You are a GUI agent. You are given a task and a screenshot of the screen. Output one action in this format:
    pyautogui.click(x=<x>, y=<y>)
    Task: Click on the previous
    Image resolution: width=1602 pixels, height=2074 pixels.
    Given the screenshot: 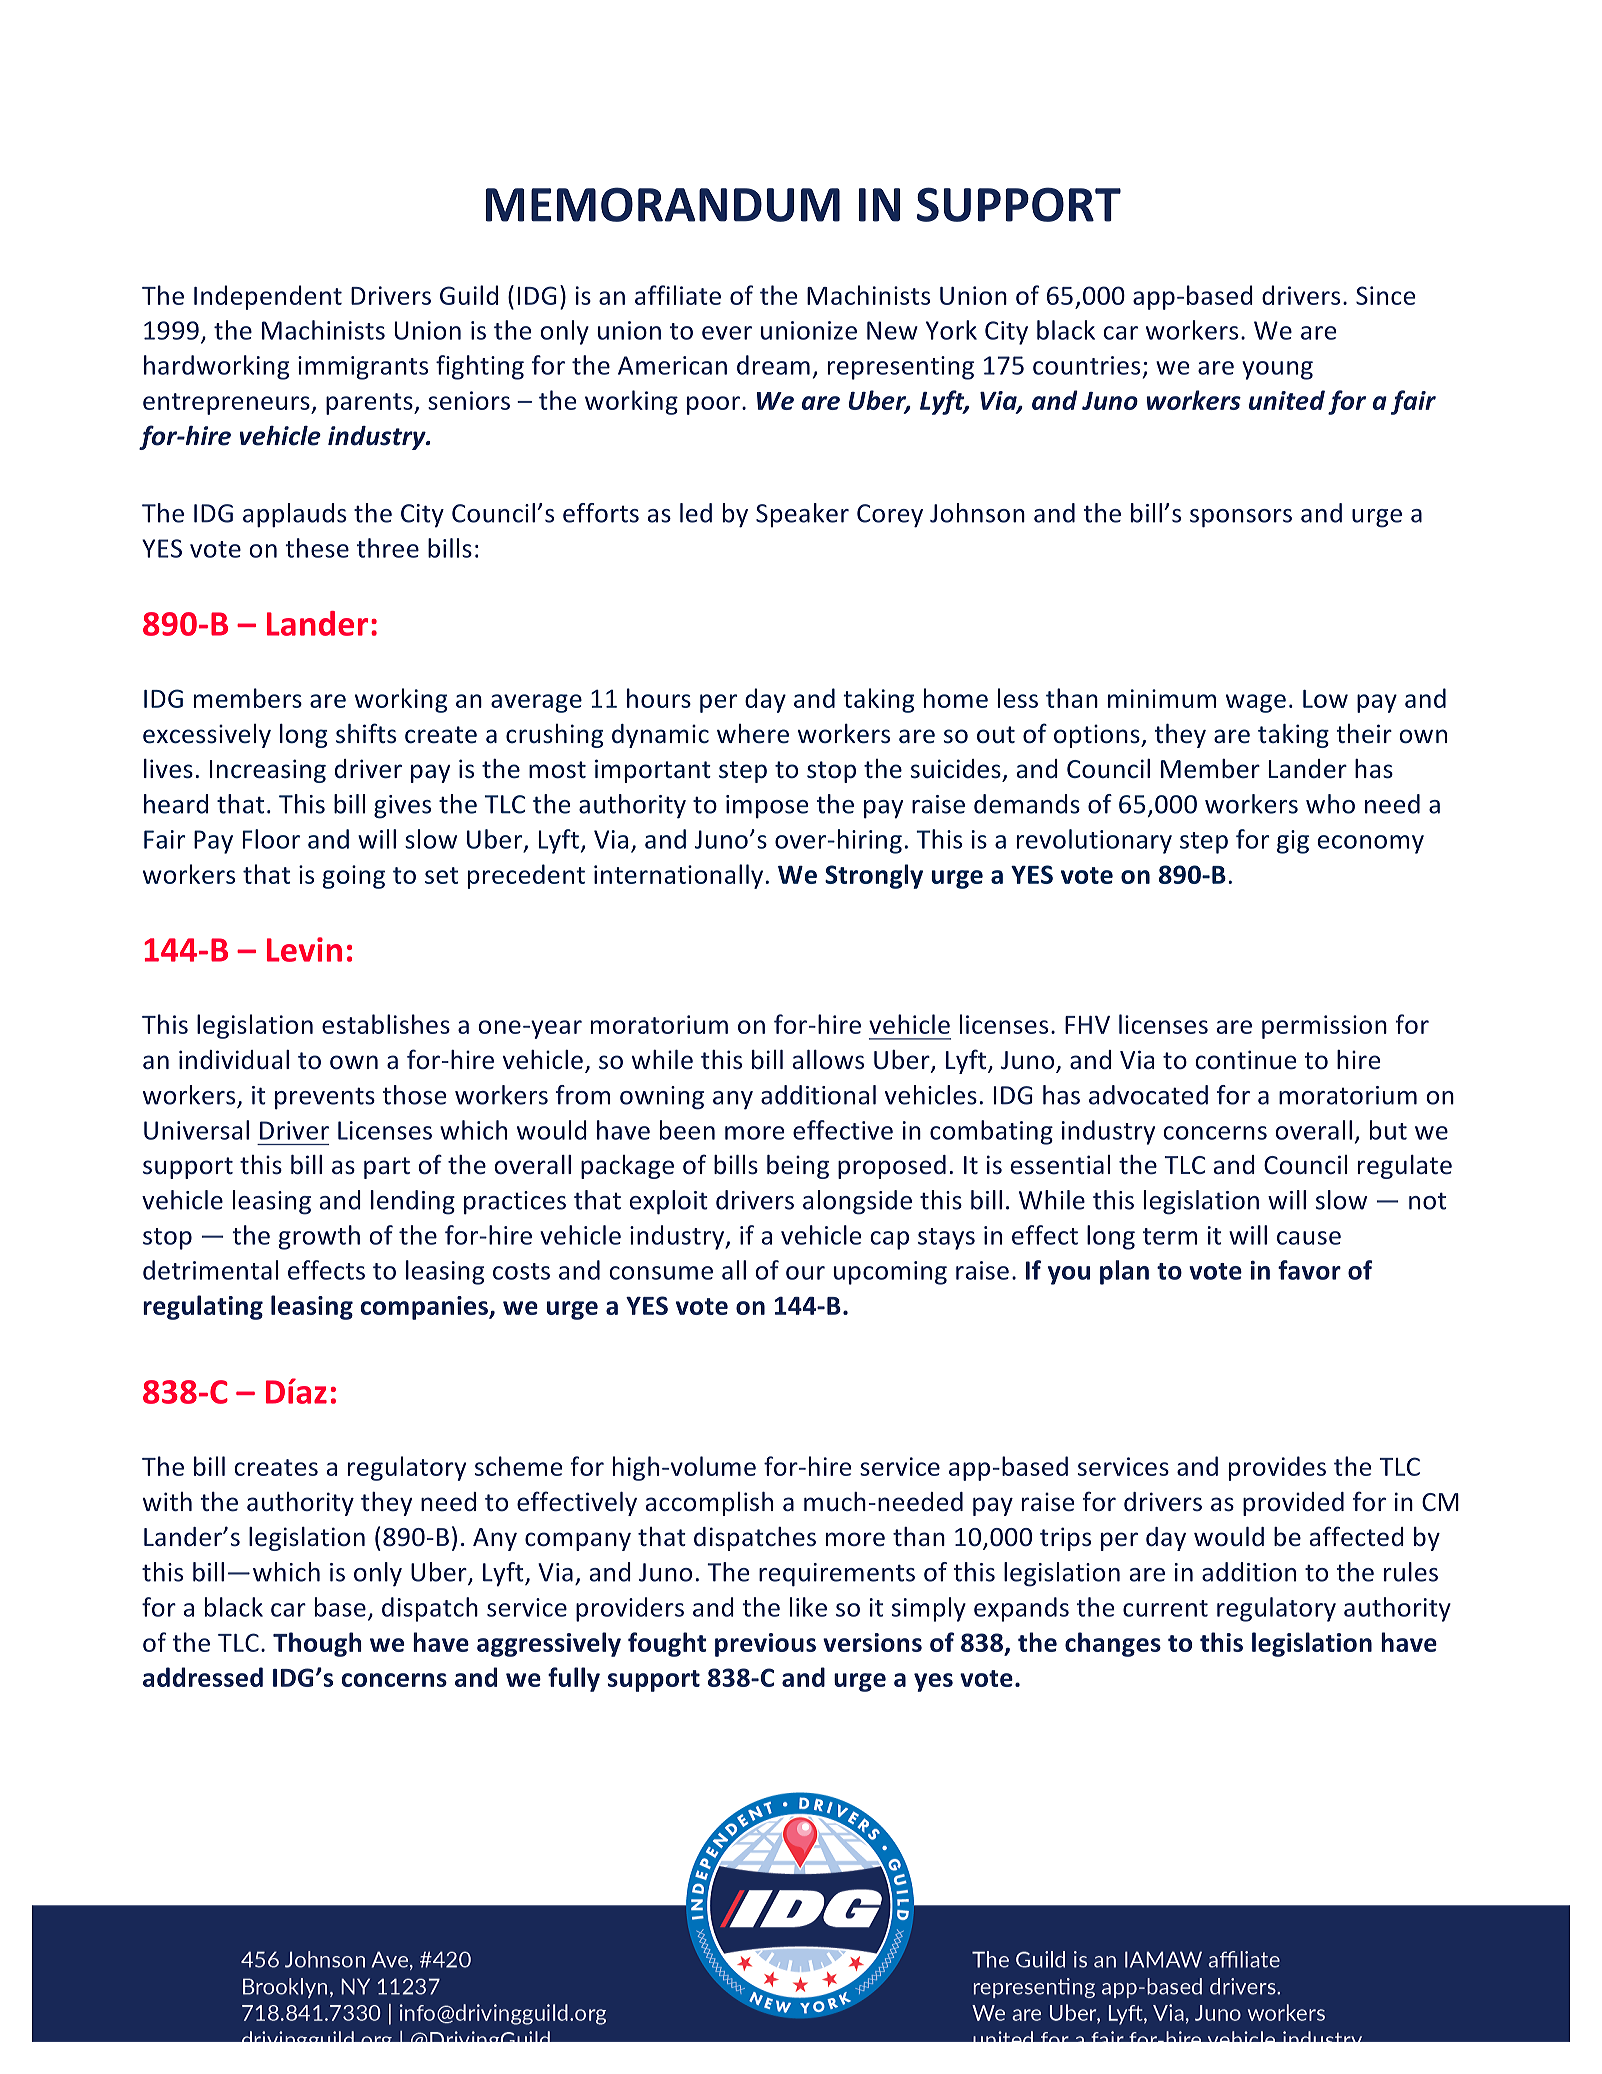 What is the action you would take?
    pyautogui.click(x=765, y=1645)
